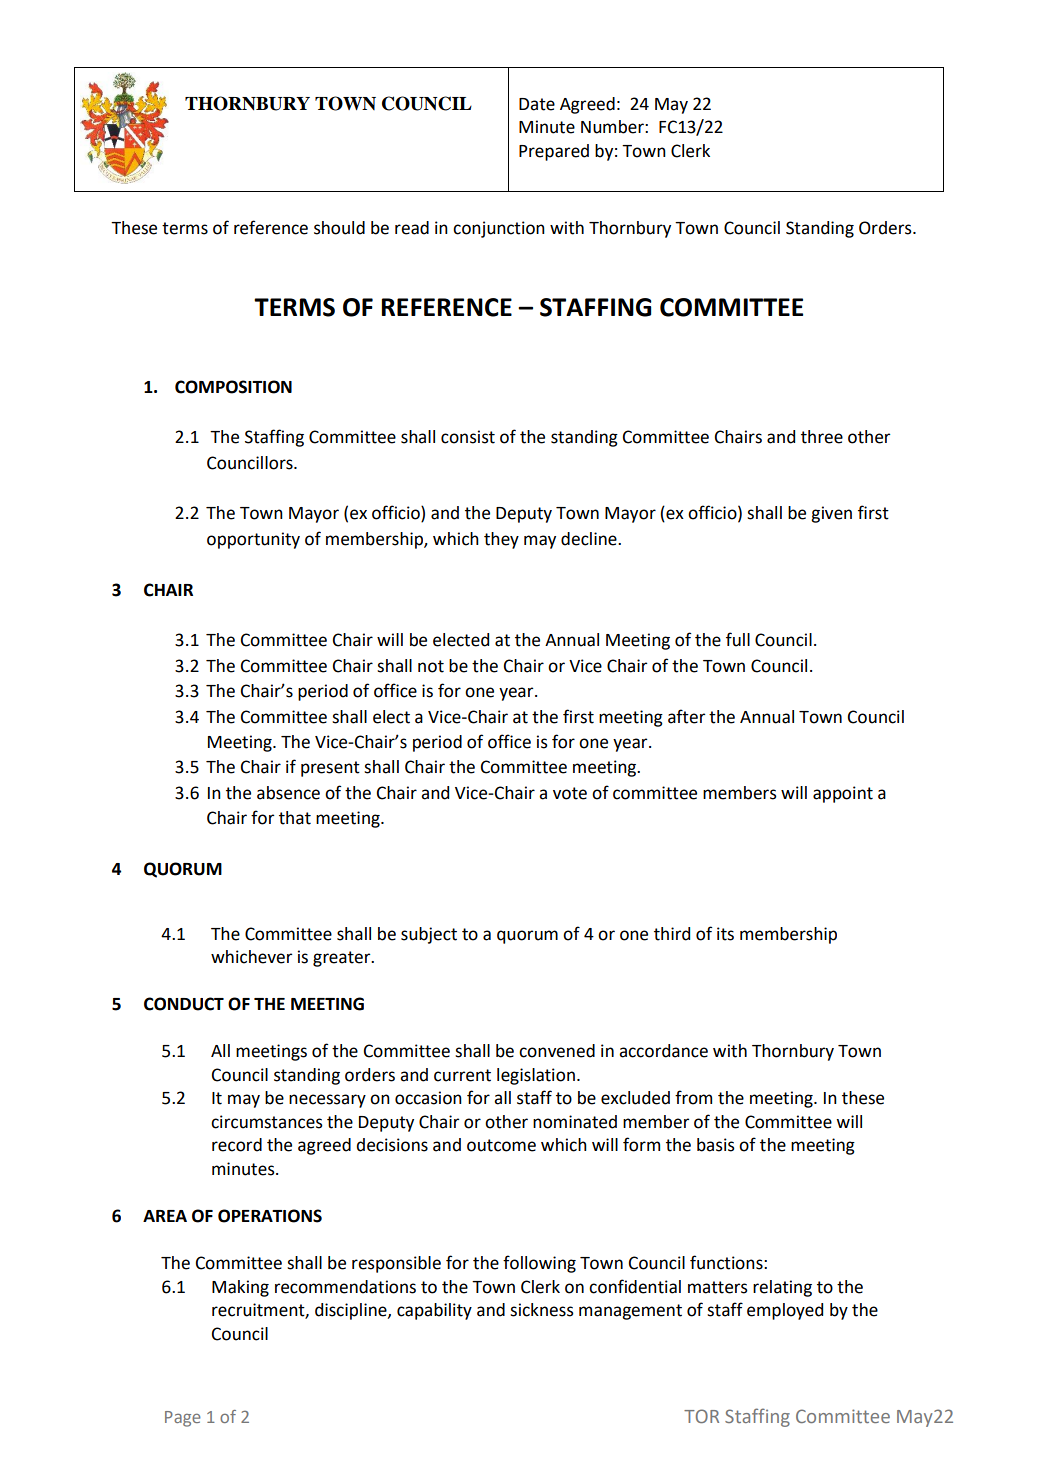 This screenshot has height=1475, width=1043. What do you see at coordinates (701, 1416) in the screenshot?
I see `TOR` at bounding box center [701, 1416].
